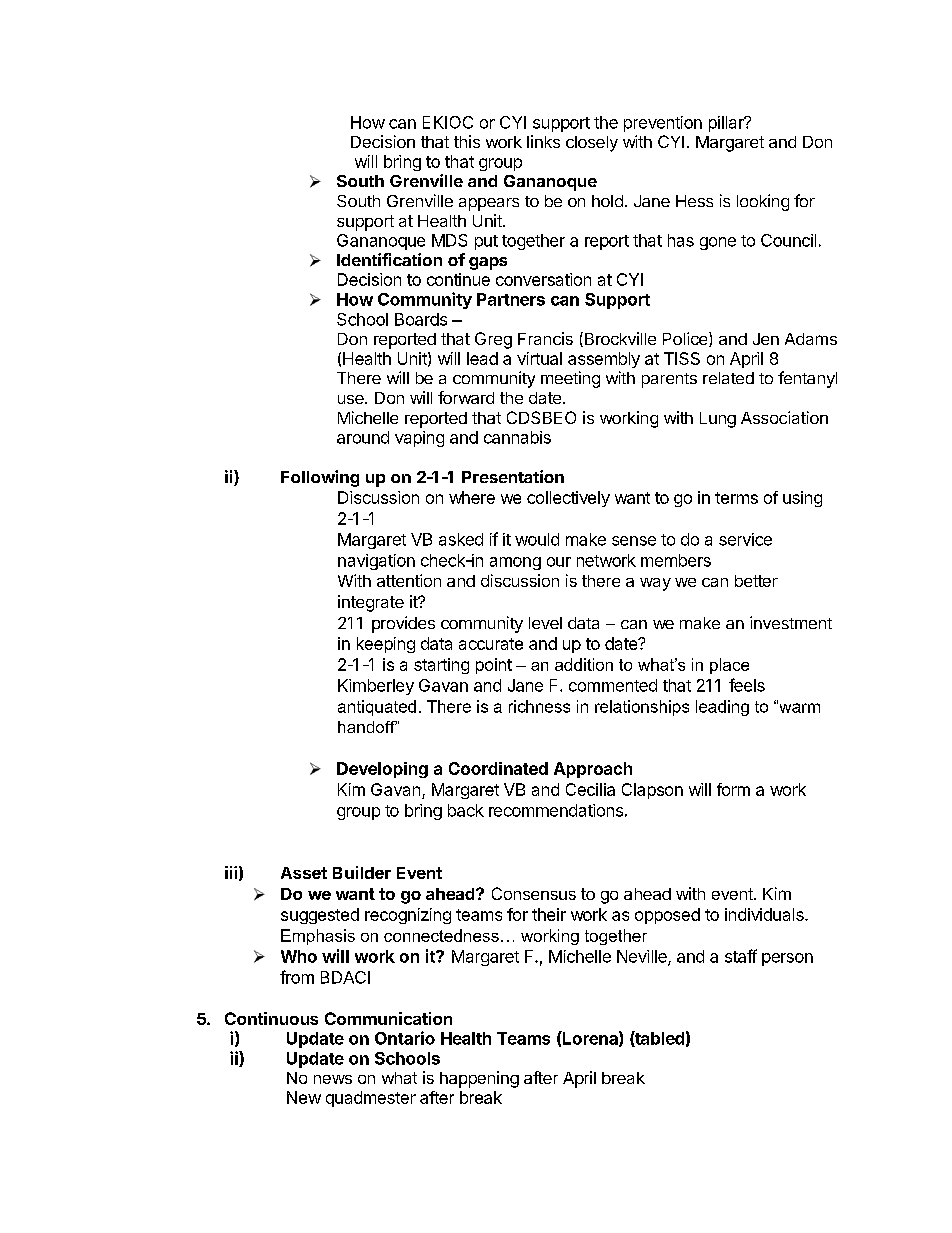  I want to click on happening, so click(479, 1079).
